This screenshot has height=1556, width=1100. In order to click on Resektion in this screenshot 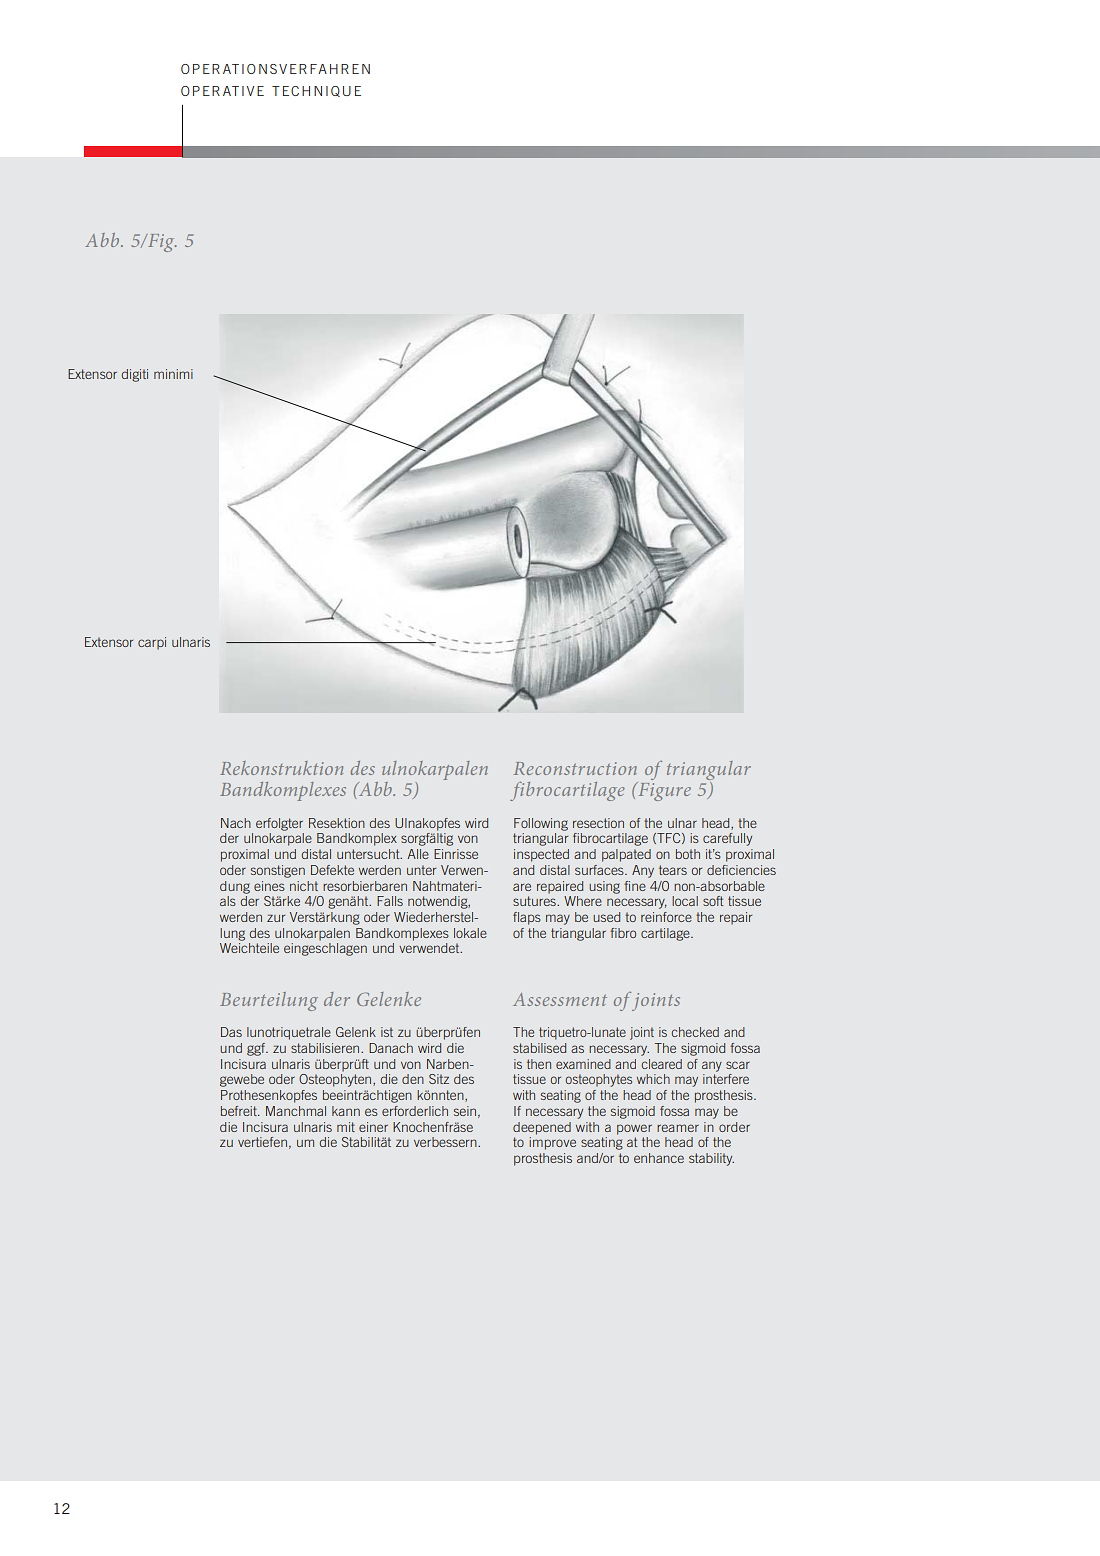, I will do `click(337, 823)`.
